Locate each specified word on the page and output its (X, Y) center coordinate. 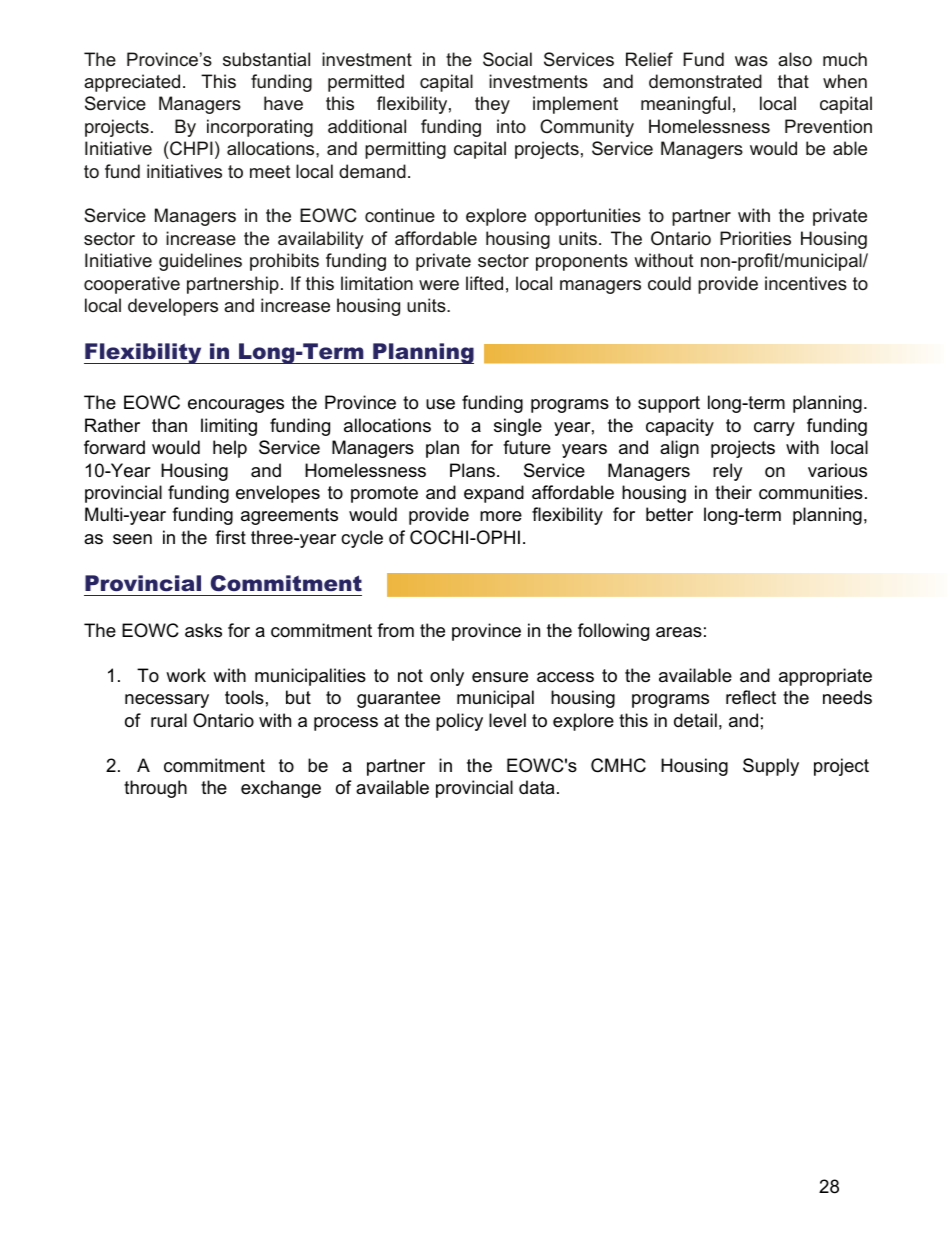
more (501, 516)
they (492, 105)
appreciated (132, 83)
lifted (484, 283)
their (733, 492)
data (536, 787)
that (793, 81)
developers (173, 307)
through (155, 789)
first (230, 537)
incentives (806, 283)
